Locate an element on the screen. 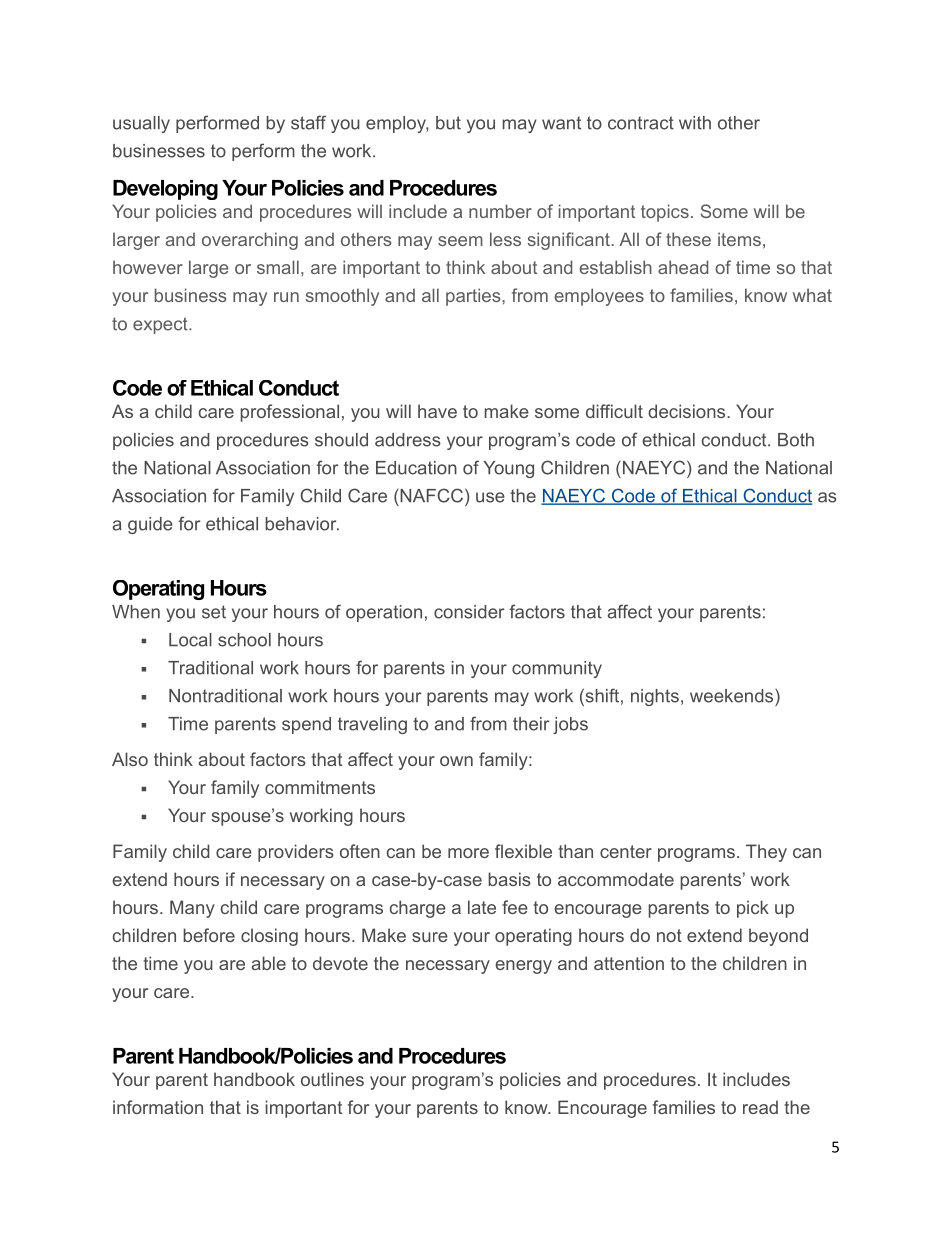 The image size is (952, 1233). Both is located at coordinates (796, 440).
